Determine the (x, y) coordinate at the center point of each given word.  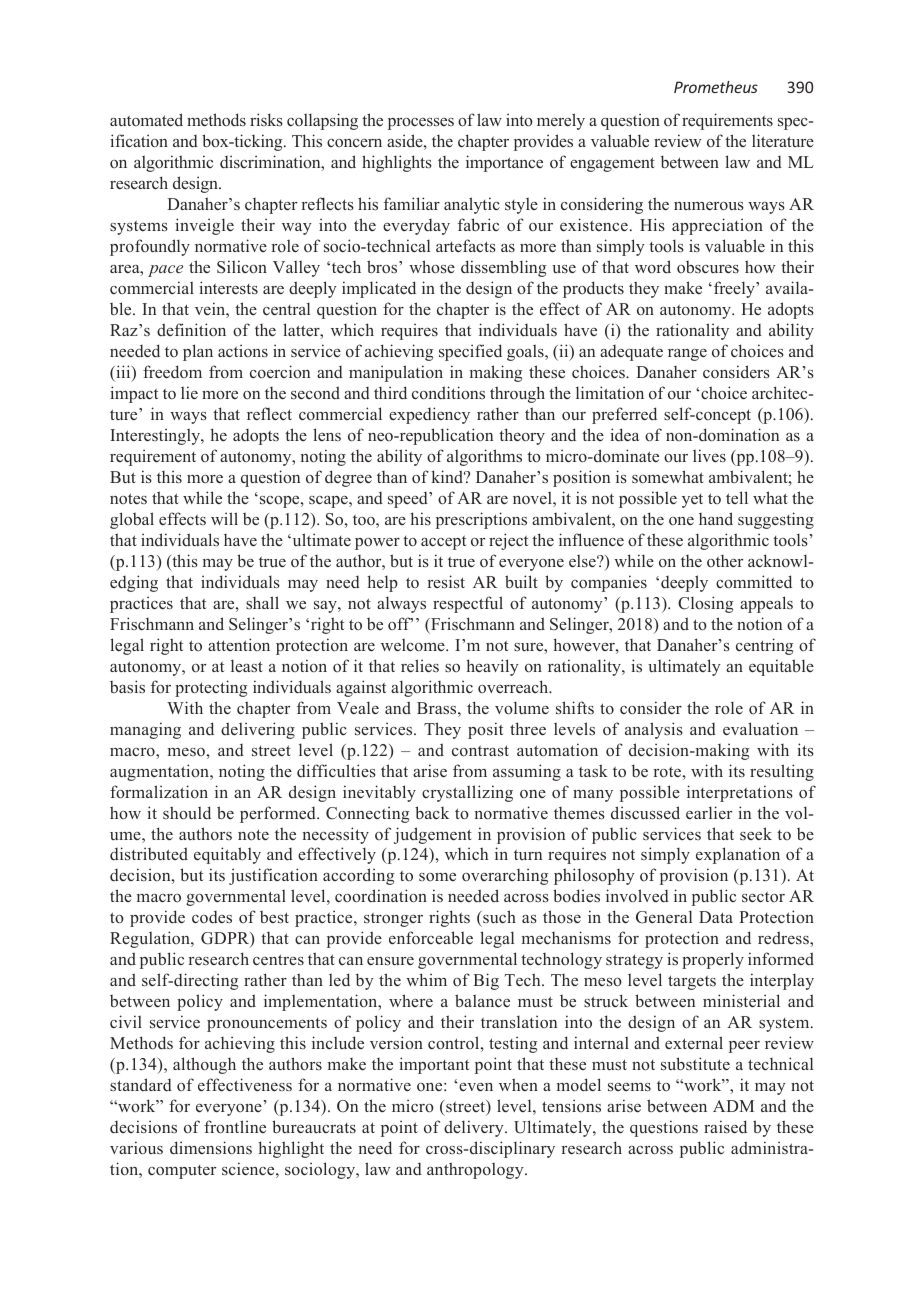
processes (421, 124)
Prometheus (716, 87)
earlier (709, 812)
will (224, 518)
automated (146, 119)
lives (709, 455)
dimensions (211, 1148)
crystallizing (467, 793)
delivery (475, 1128)
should (187, 813)
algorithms (484, 457)
